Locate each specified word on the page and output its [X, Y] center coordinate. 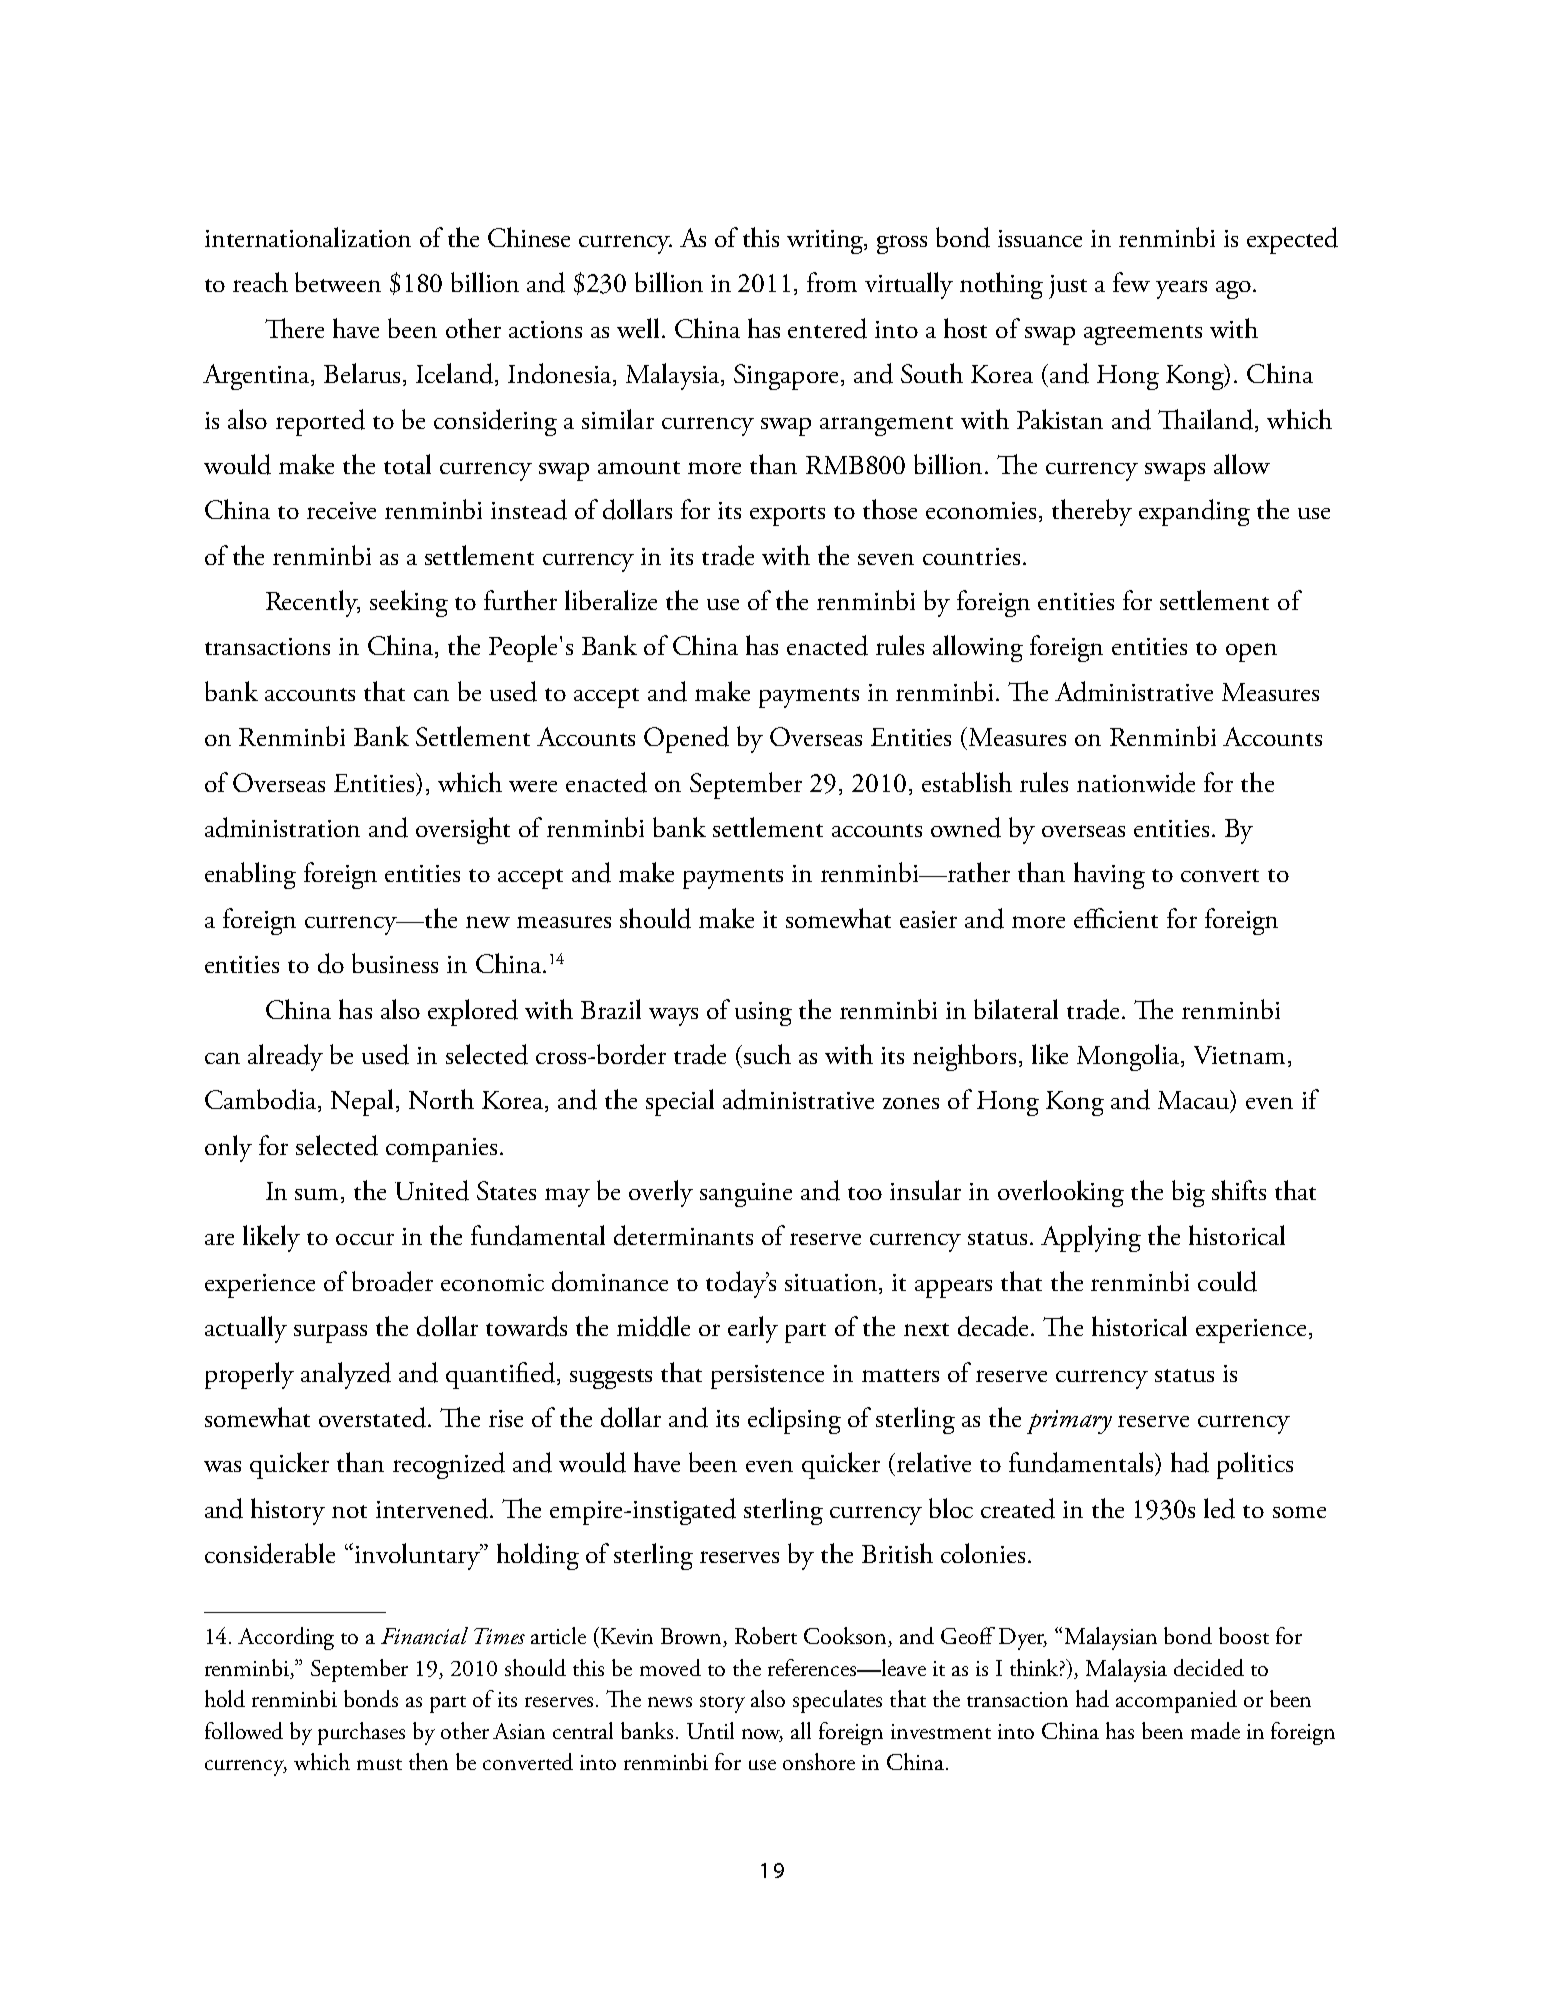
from [832, 282]
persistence [767, 1377]
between [338, 282]
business [395, 963]
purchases [361, 1733]
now [762, 1735]
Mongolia [1130, 1057]
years [1181, 289]
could [1227, 1281]
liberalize [611, 600]
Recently [313, 603]
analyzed [346, 1375]
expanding [1194, 512]
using [763, 1014]
